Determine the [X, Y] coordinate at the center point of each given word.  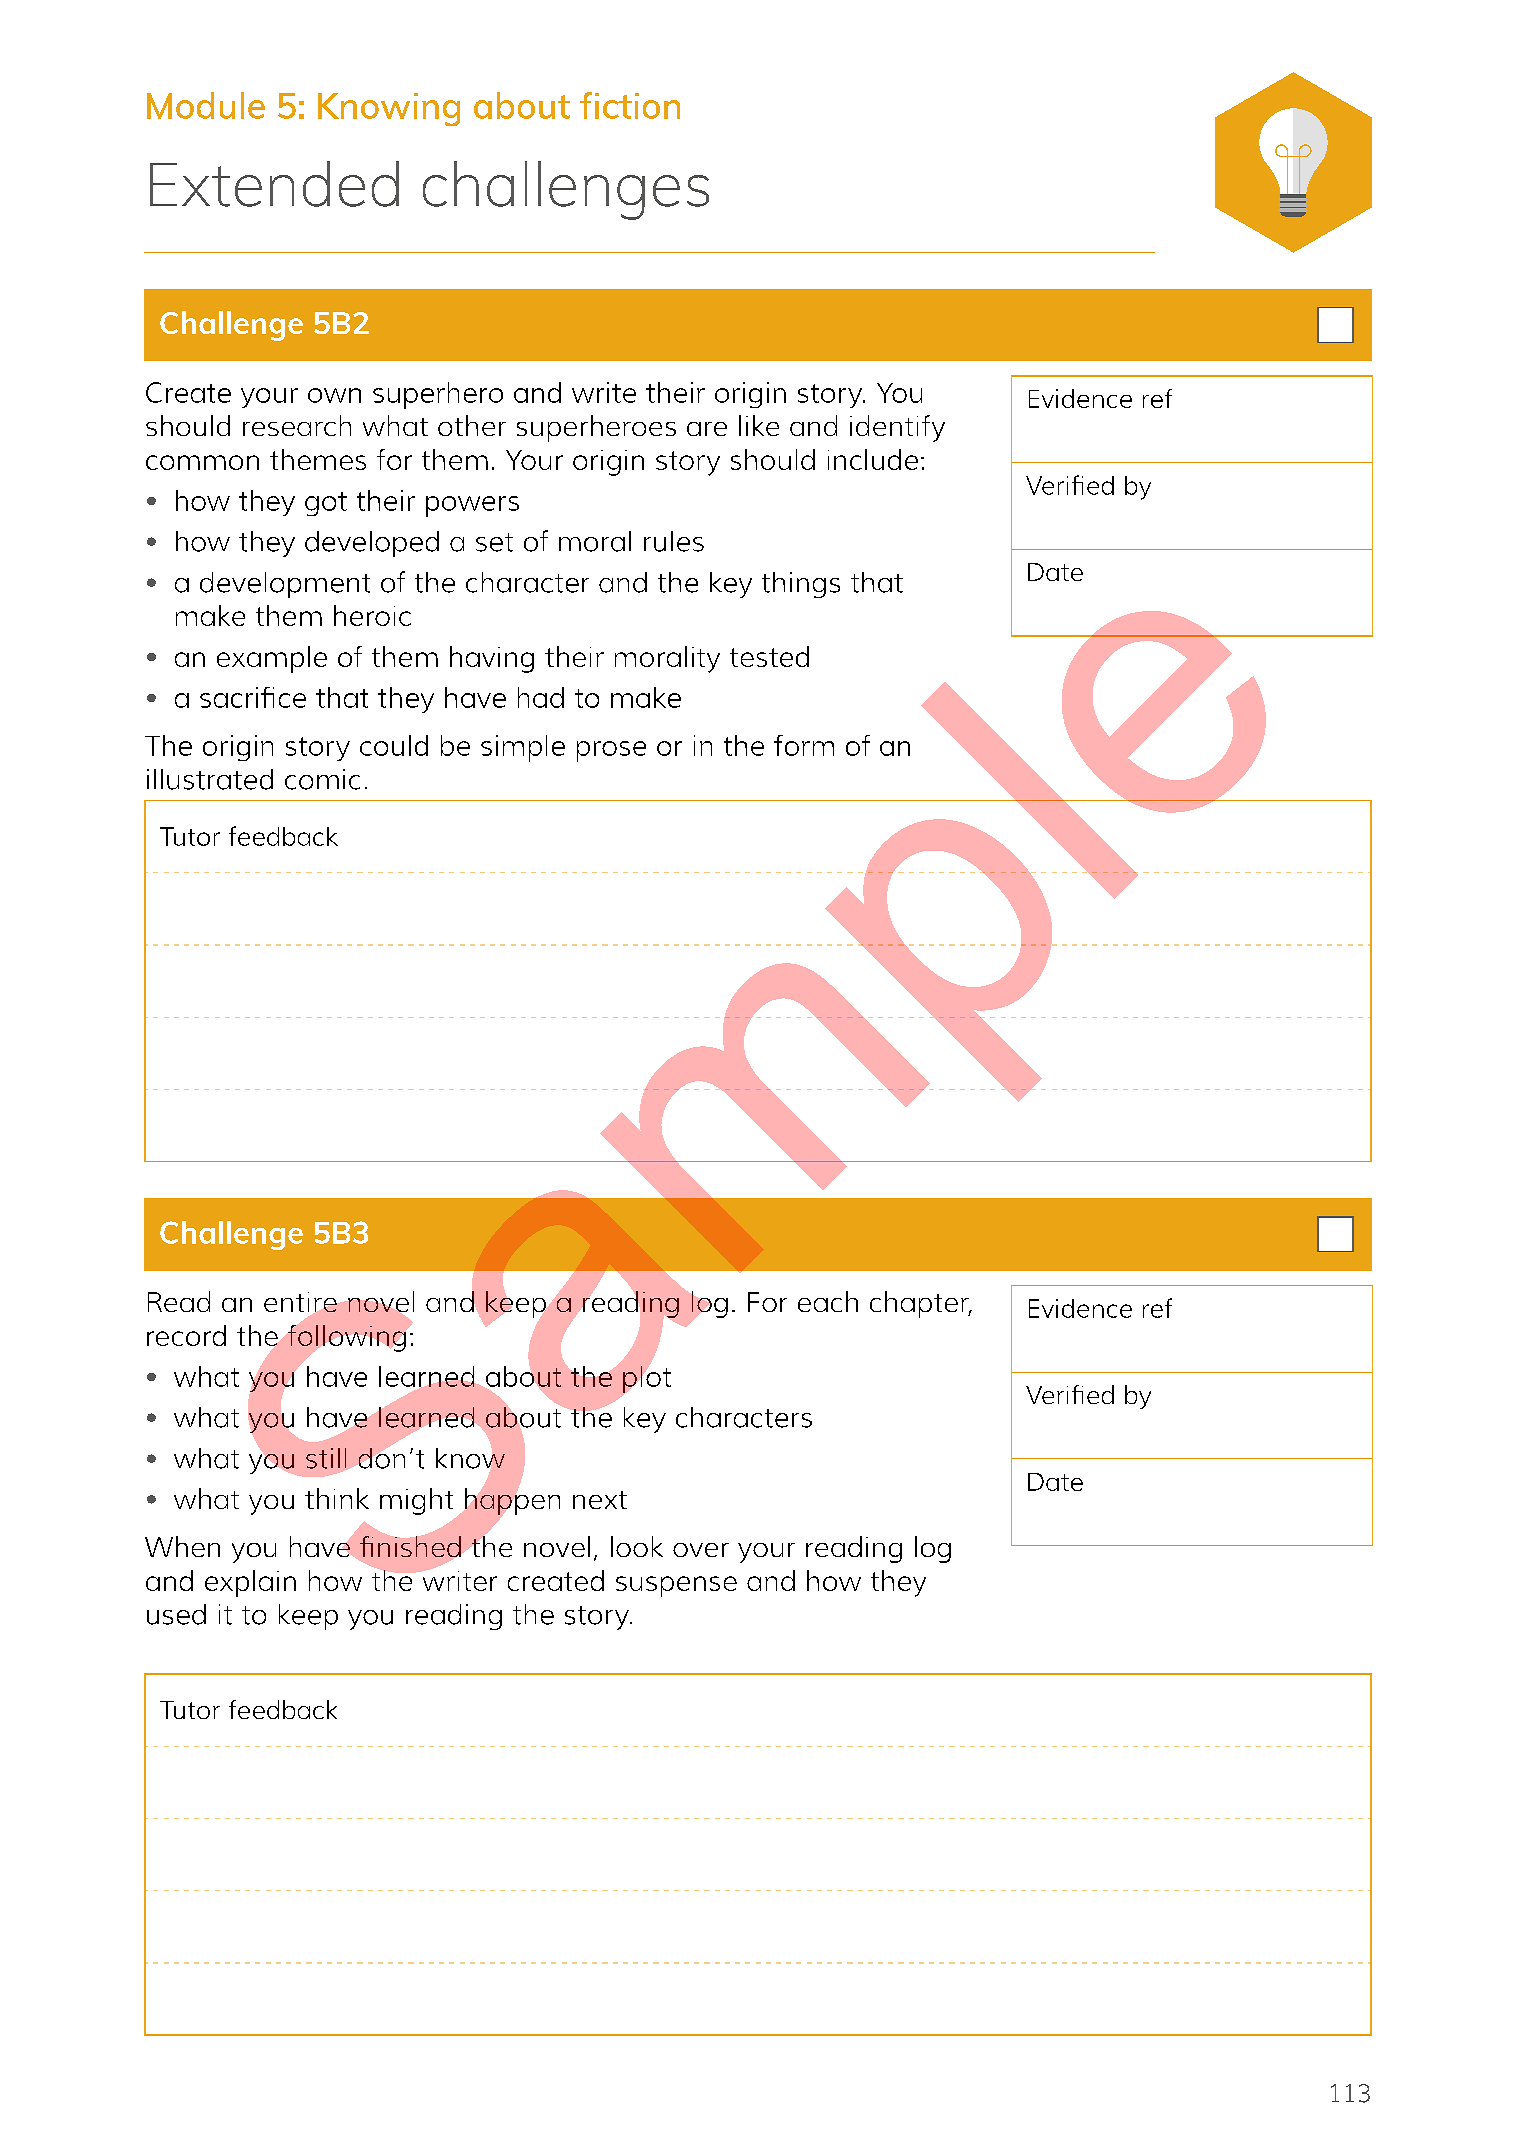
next [600, 1500]
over [701, 1550]
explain [250, 1583]
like [759, 425]
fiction [630, 105]
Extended [274, 184]
